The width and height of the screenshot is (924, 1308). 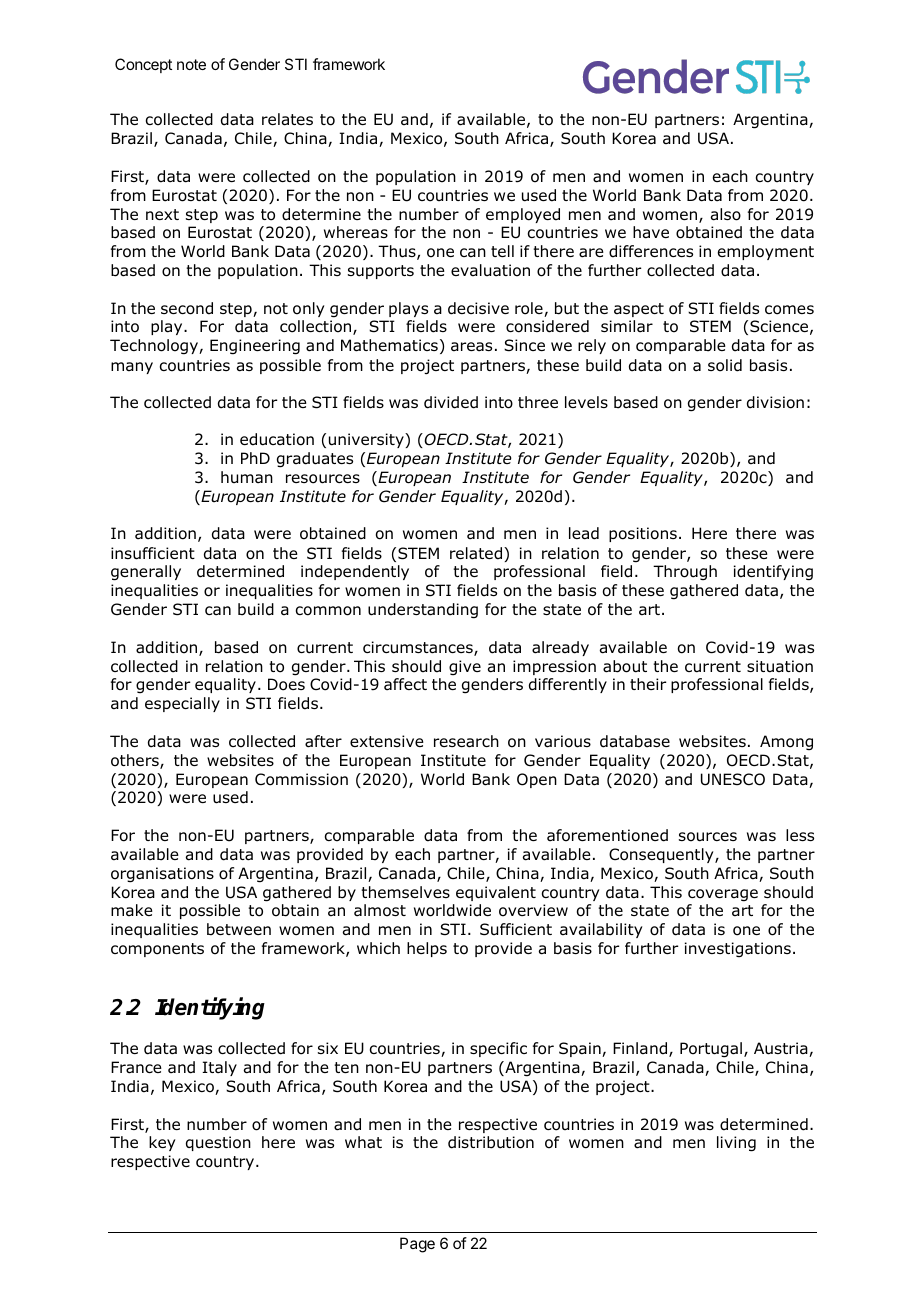 I want to click on especially, so click(x=182, y=704).
